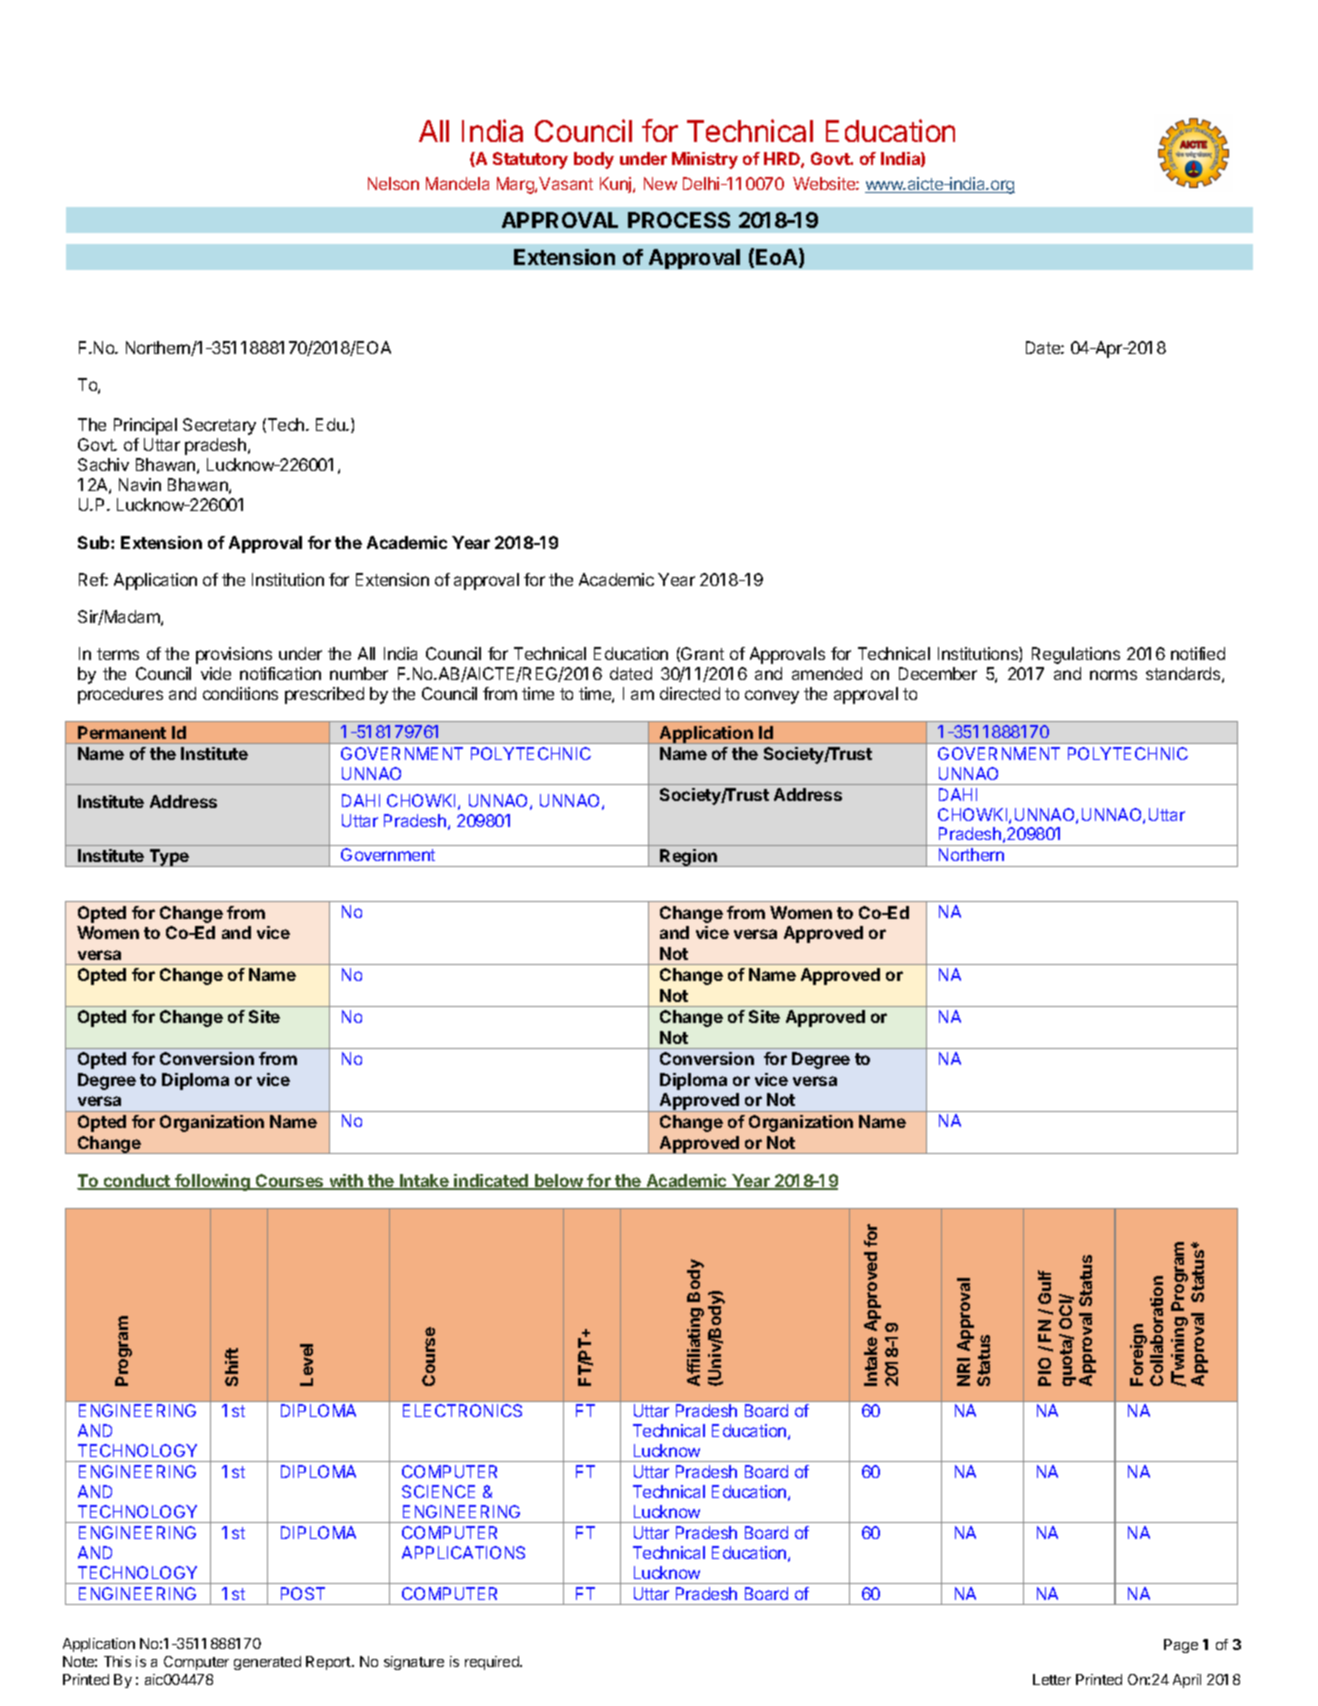 The height and width of the screenshot is (1706, 1318). Describe the element at coordinates (219, 426) in the screenshot. I see `Secretary` at that location.
